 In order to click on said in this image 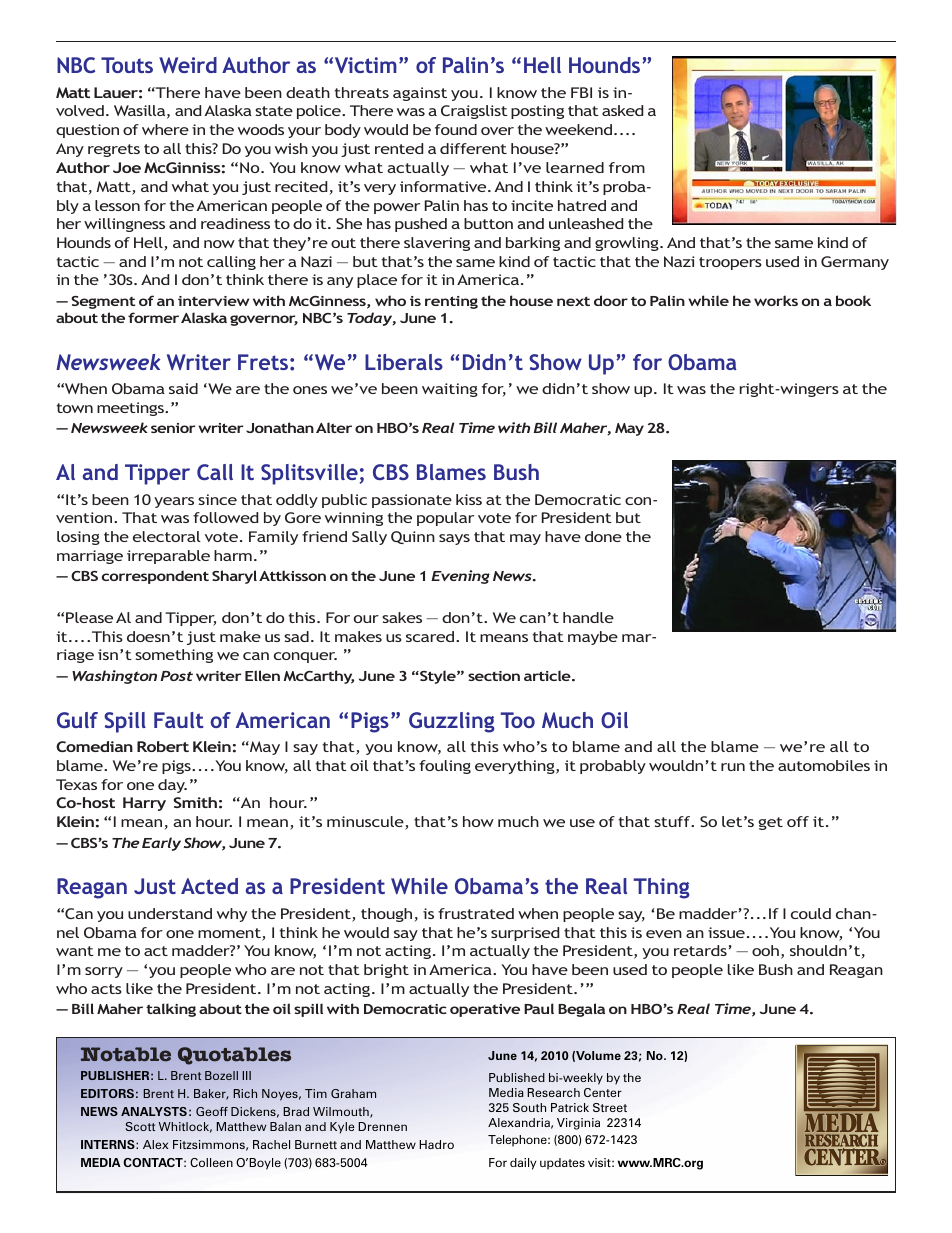, I will do `click(183, 388)`.
